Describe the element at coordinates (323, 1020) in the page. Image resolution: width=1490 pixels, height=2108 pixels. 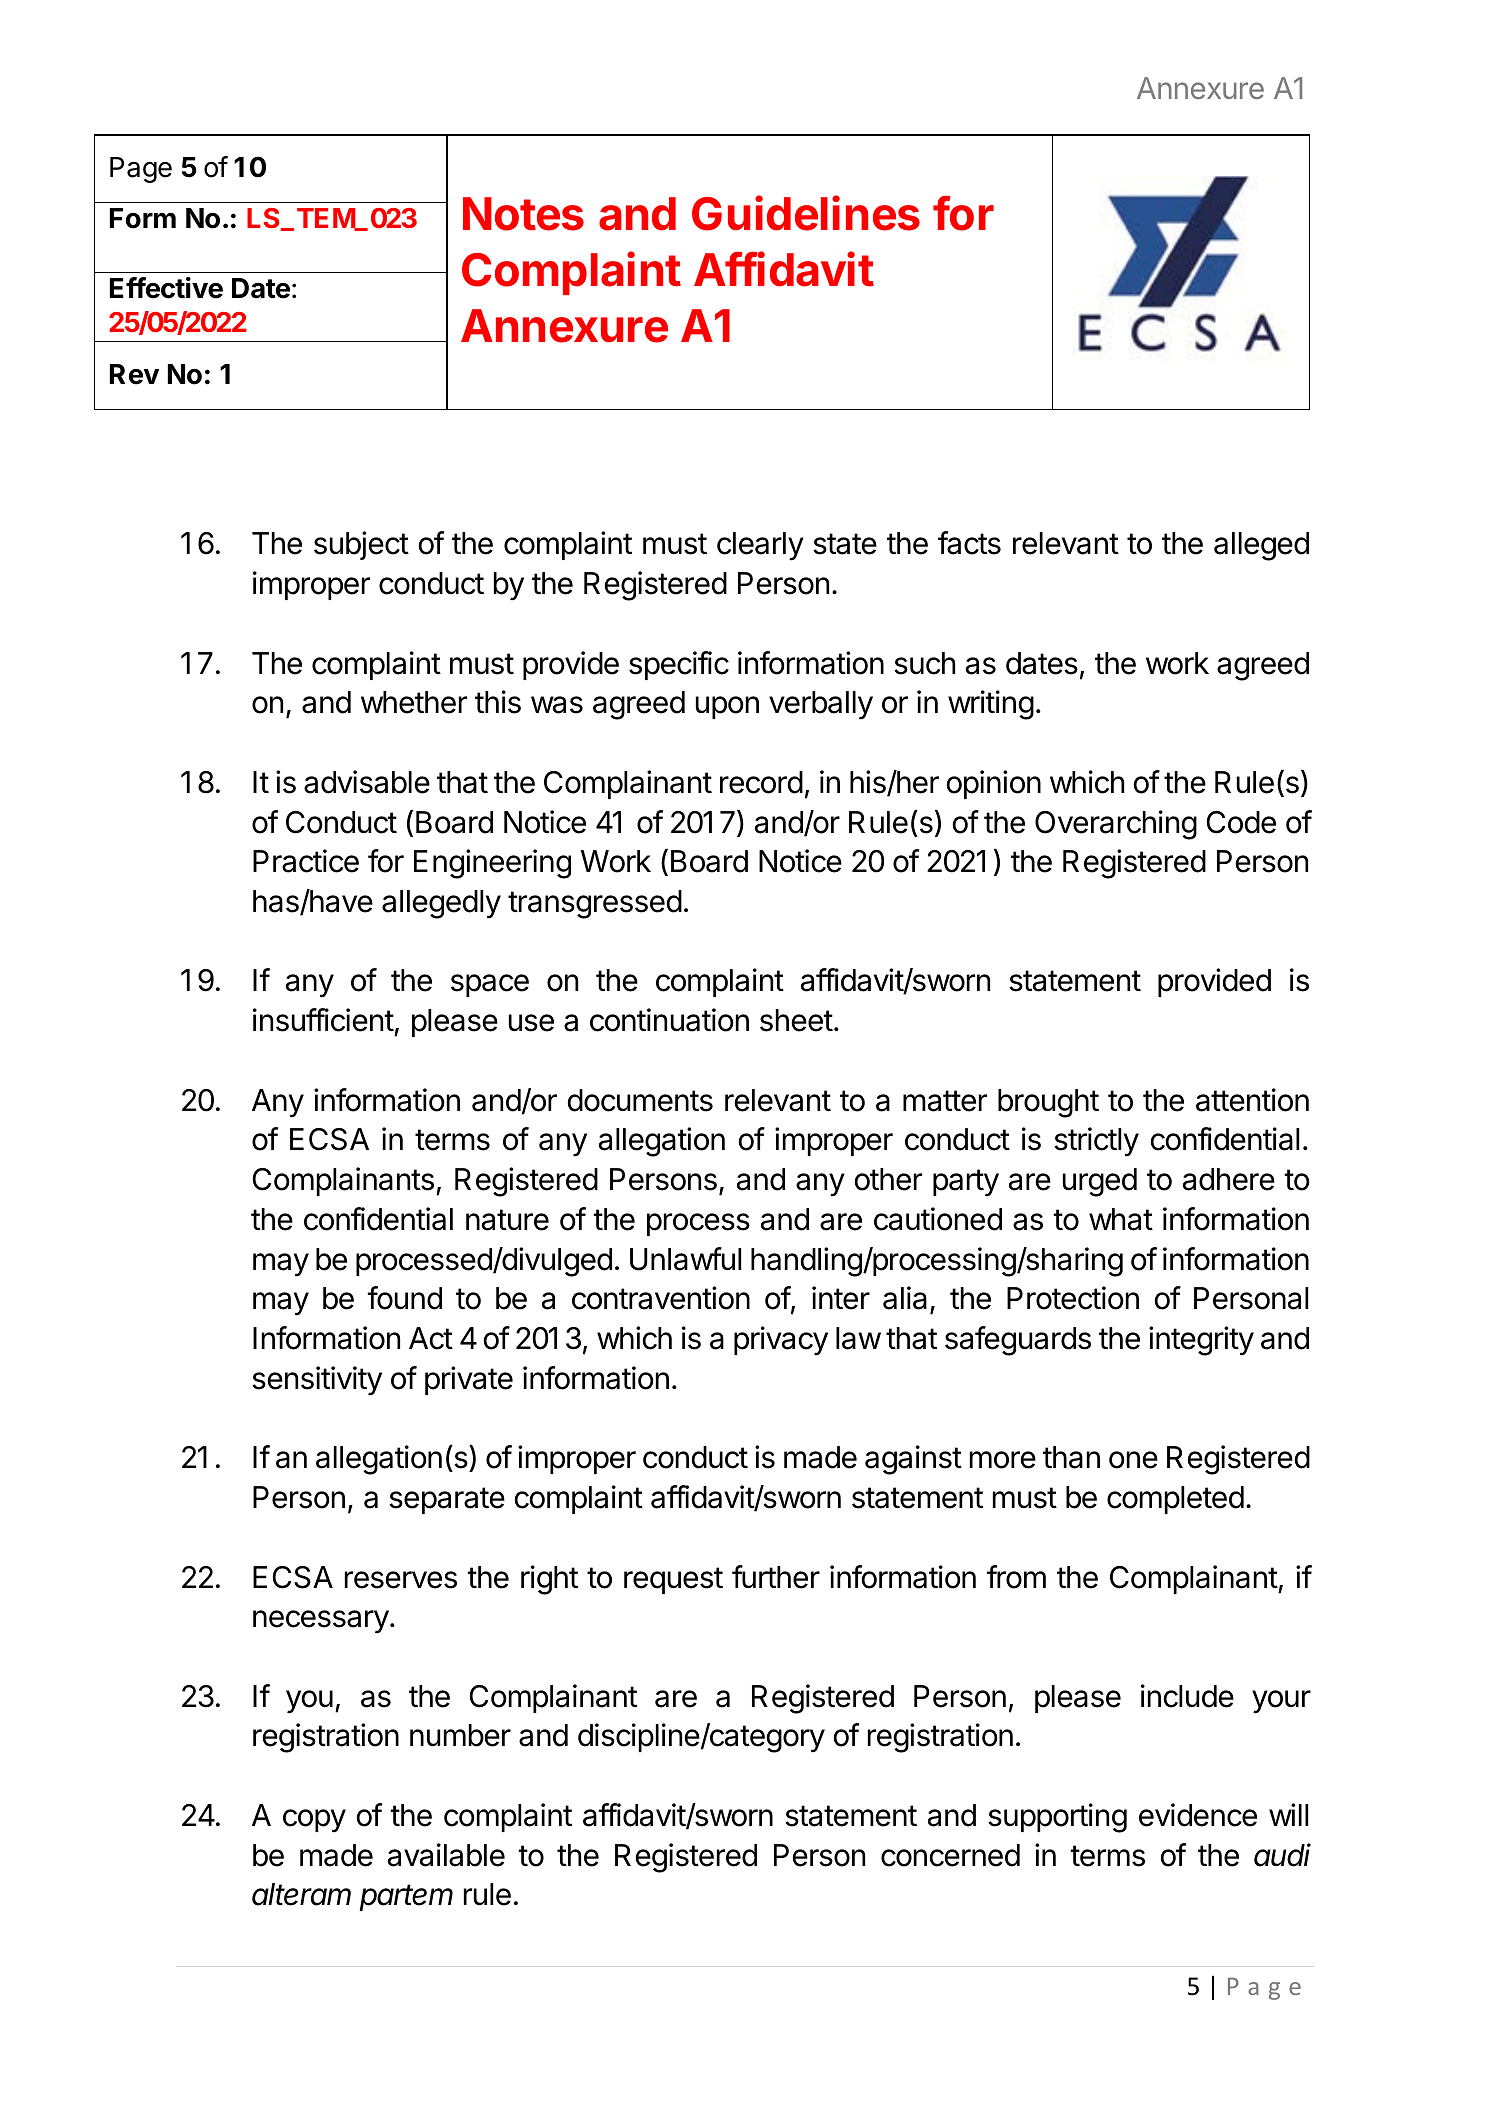
I see `insufficient` at that location.
